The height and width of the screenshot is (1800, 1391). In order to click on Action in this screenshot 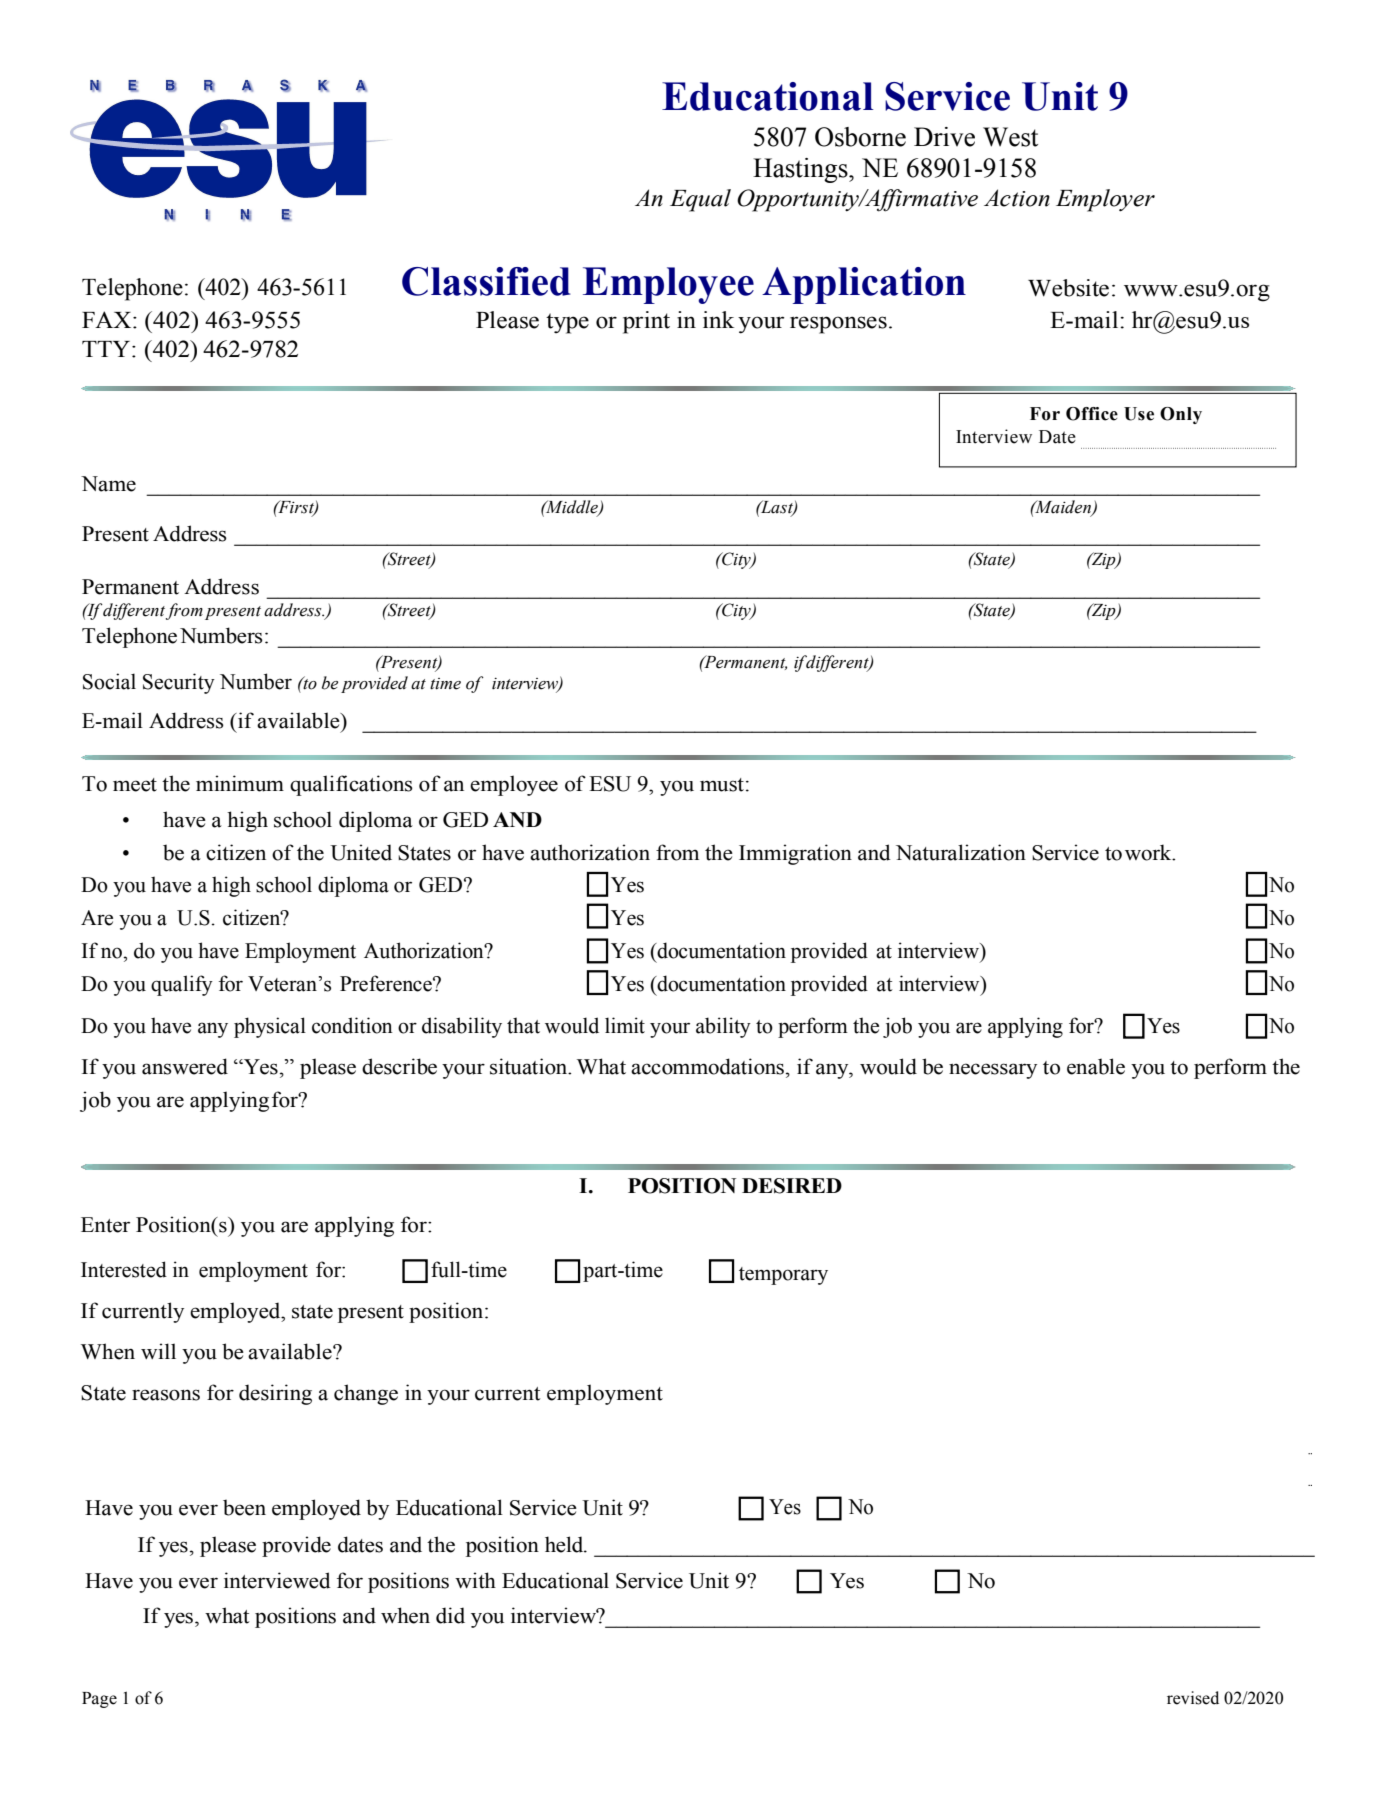, I will do `click(1017, 198)`.
